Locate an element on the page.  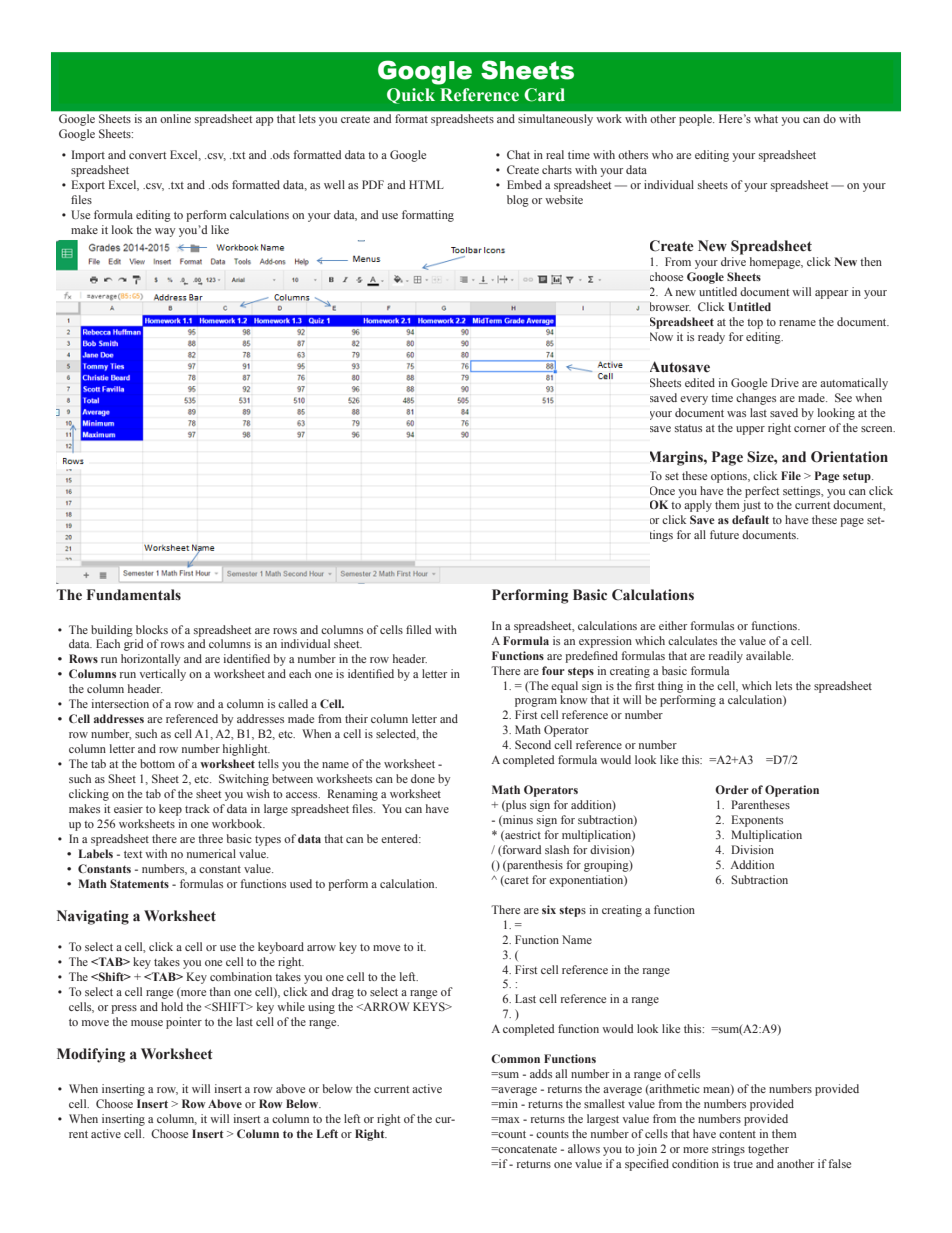
what is located at coordinates (766, 118).
